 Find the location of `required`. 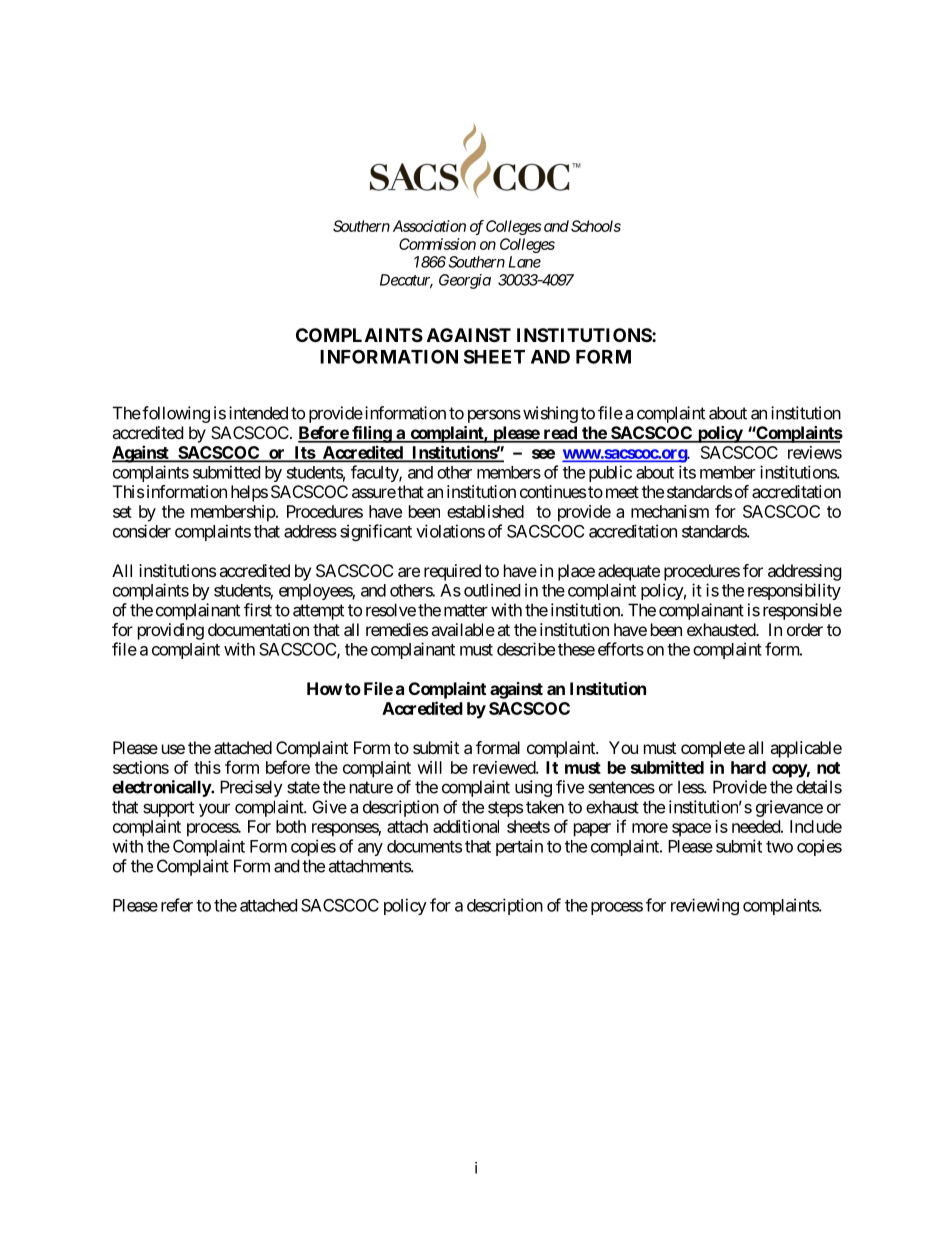

required is located at coordinates (452, 572).
